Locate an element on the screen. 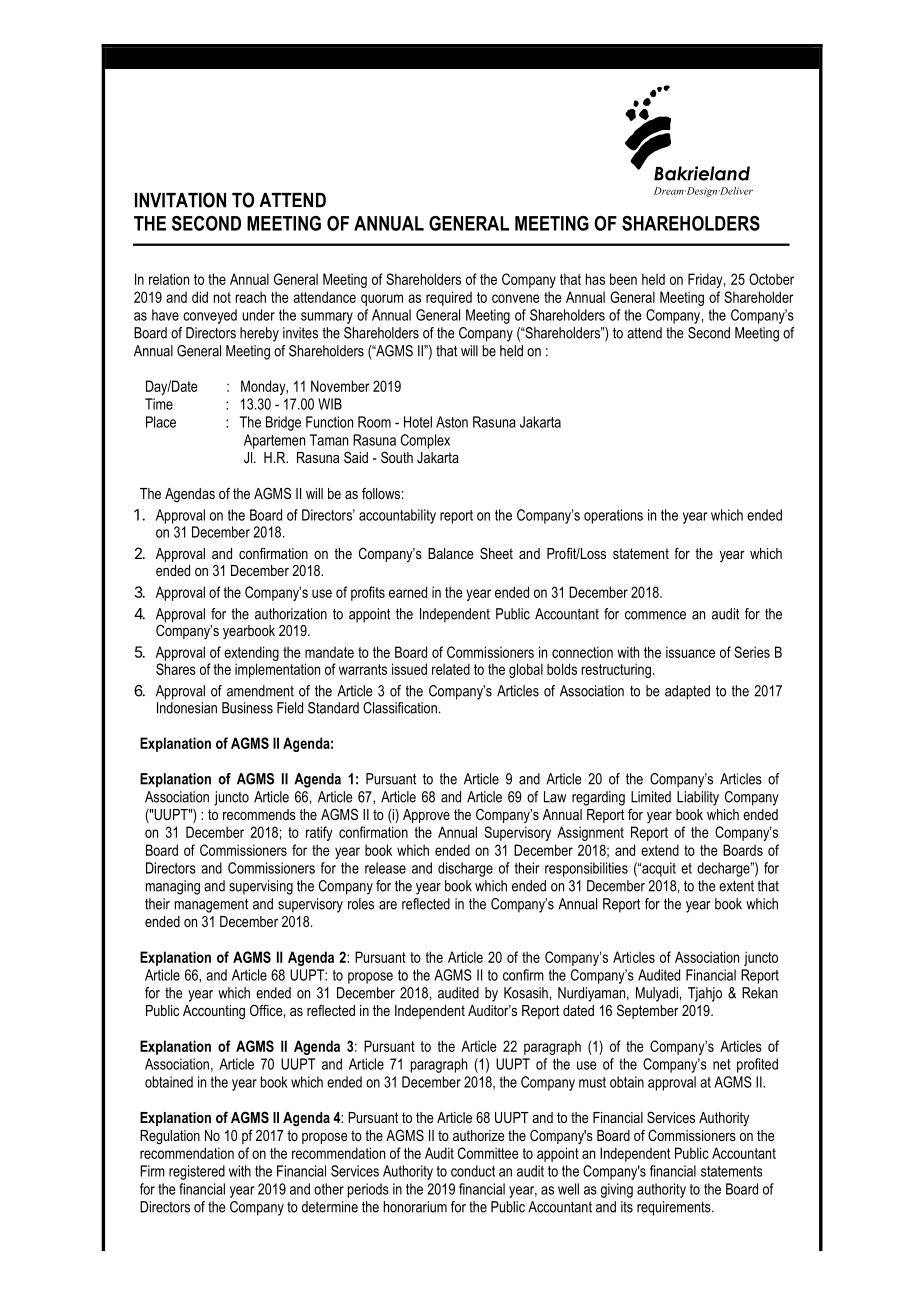 This screenshot has height=1308, width=924. registered is located at coordinates (197, 1172).
